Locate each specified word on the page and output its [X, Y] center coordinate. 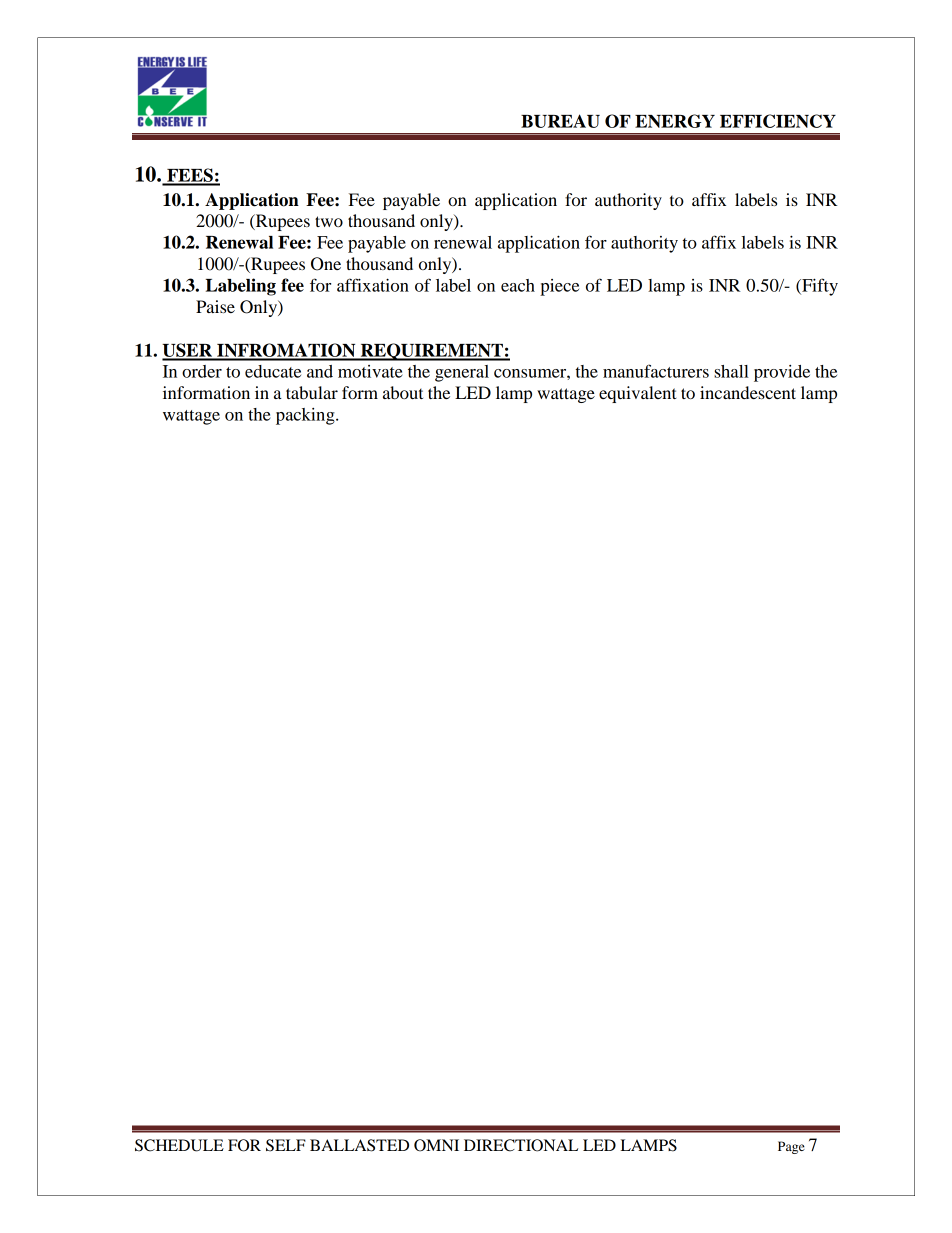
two [329, 221]
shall [731, 371]
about [403, 392]
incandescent [748, 392]
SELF [286, 1145]
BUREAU [560, 121]
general [462, 373]
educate [273, 371]
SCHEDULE [179, 1145]
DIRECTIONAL [521, 1145]
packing [306, 416]
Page [791, 1147]
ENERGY [675, 121]
